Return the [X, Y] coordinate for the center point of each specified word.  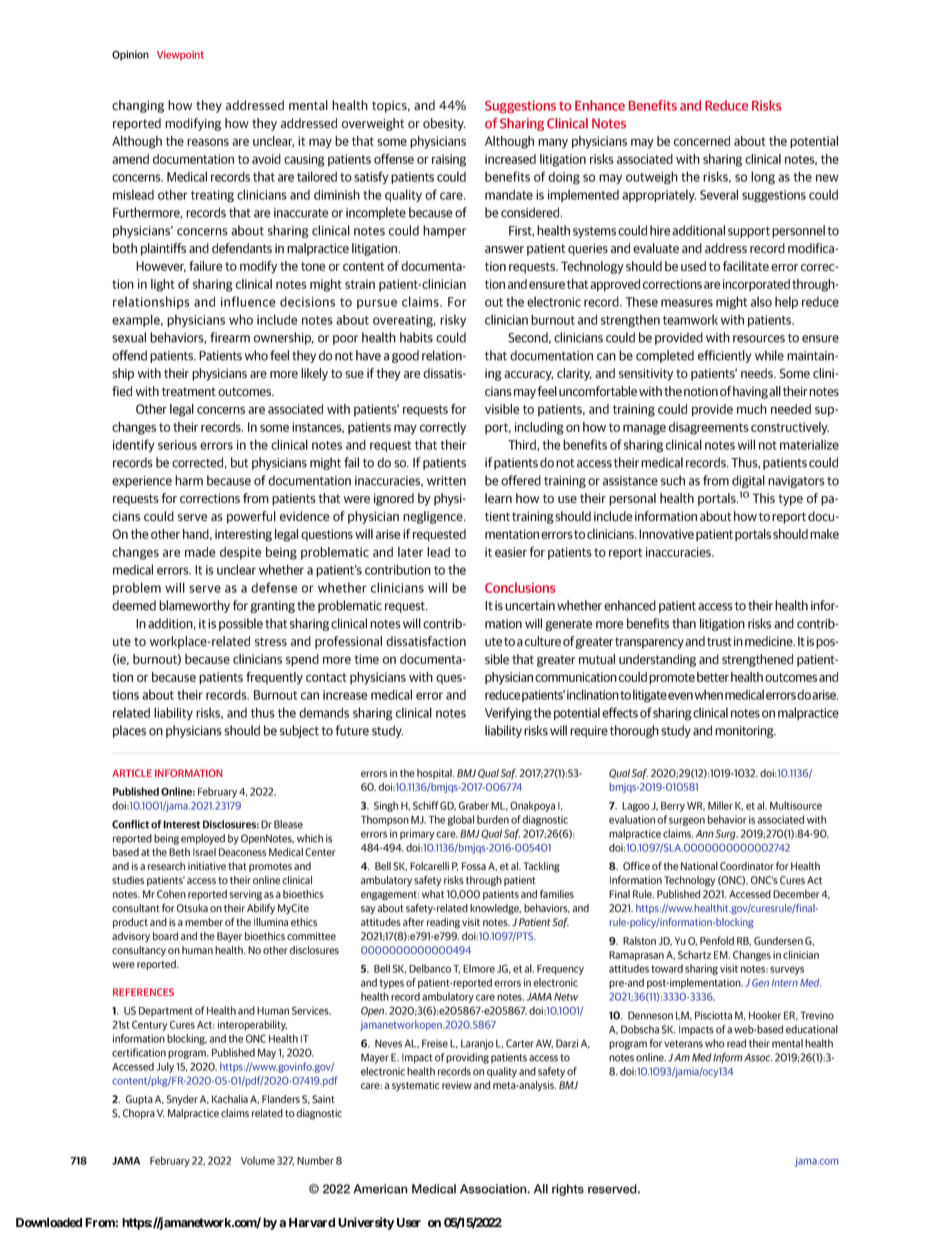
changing [138, 106]
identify [134, 445]
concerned [702, 141]
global [460, 820]
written [446, 481]
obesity [444, 124]
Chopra [139, 1114]
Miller [720, 805]
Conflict [130, 824]
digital [748, 481]
